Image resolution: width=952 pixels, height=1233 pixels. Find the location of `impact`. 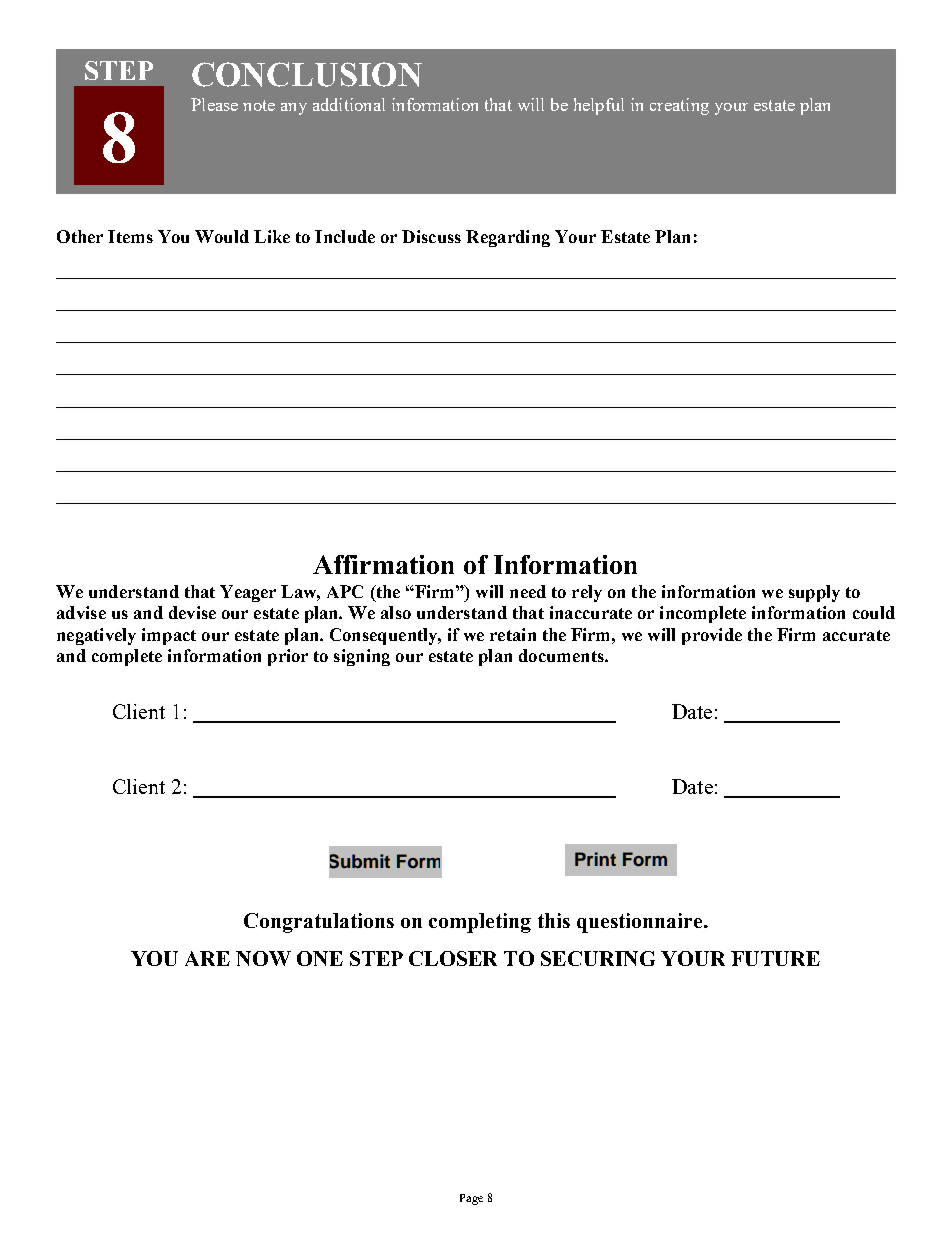

impact is located at coordinates (169, 636).
